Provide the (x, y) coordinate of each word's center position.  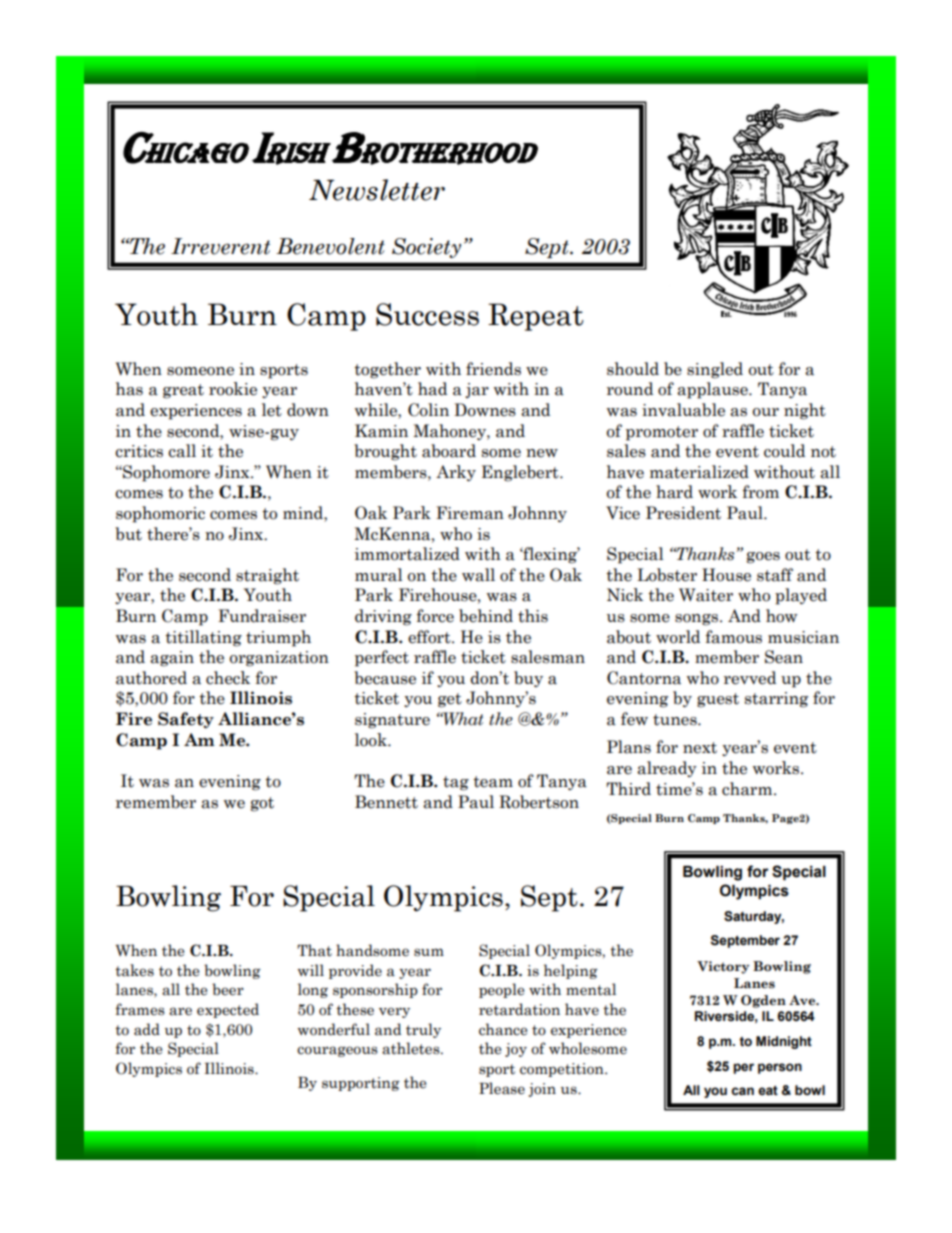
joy (516, 1050)
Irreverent (220, 246)
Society (426, 248)
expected (228, 1010)
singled (715, 370)
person (780, 1068)
